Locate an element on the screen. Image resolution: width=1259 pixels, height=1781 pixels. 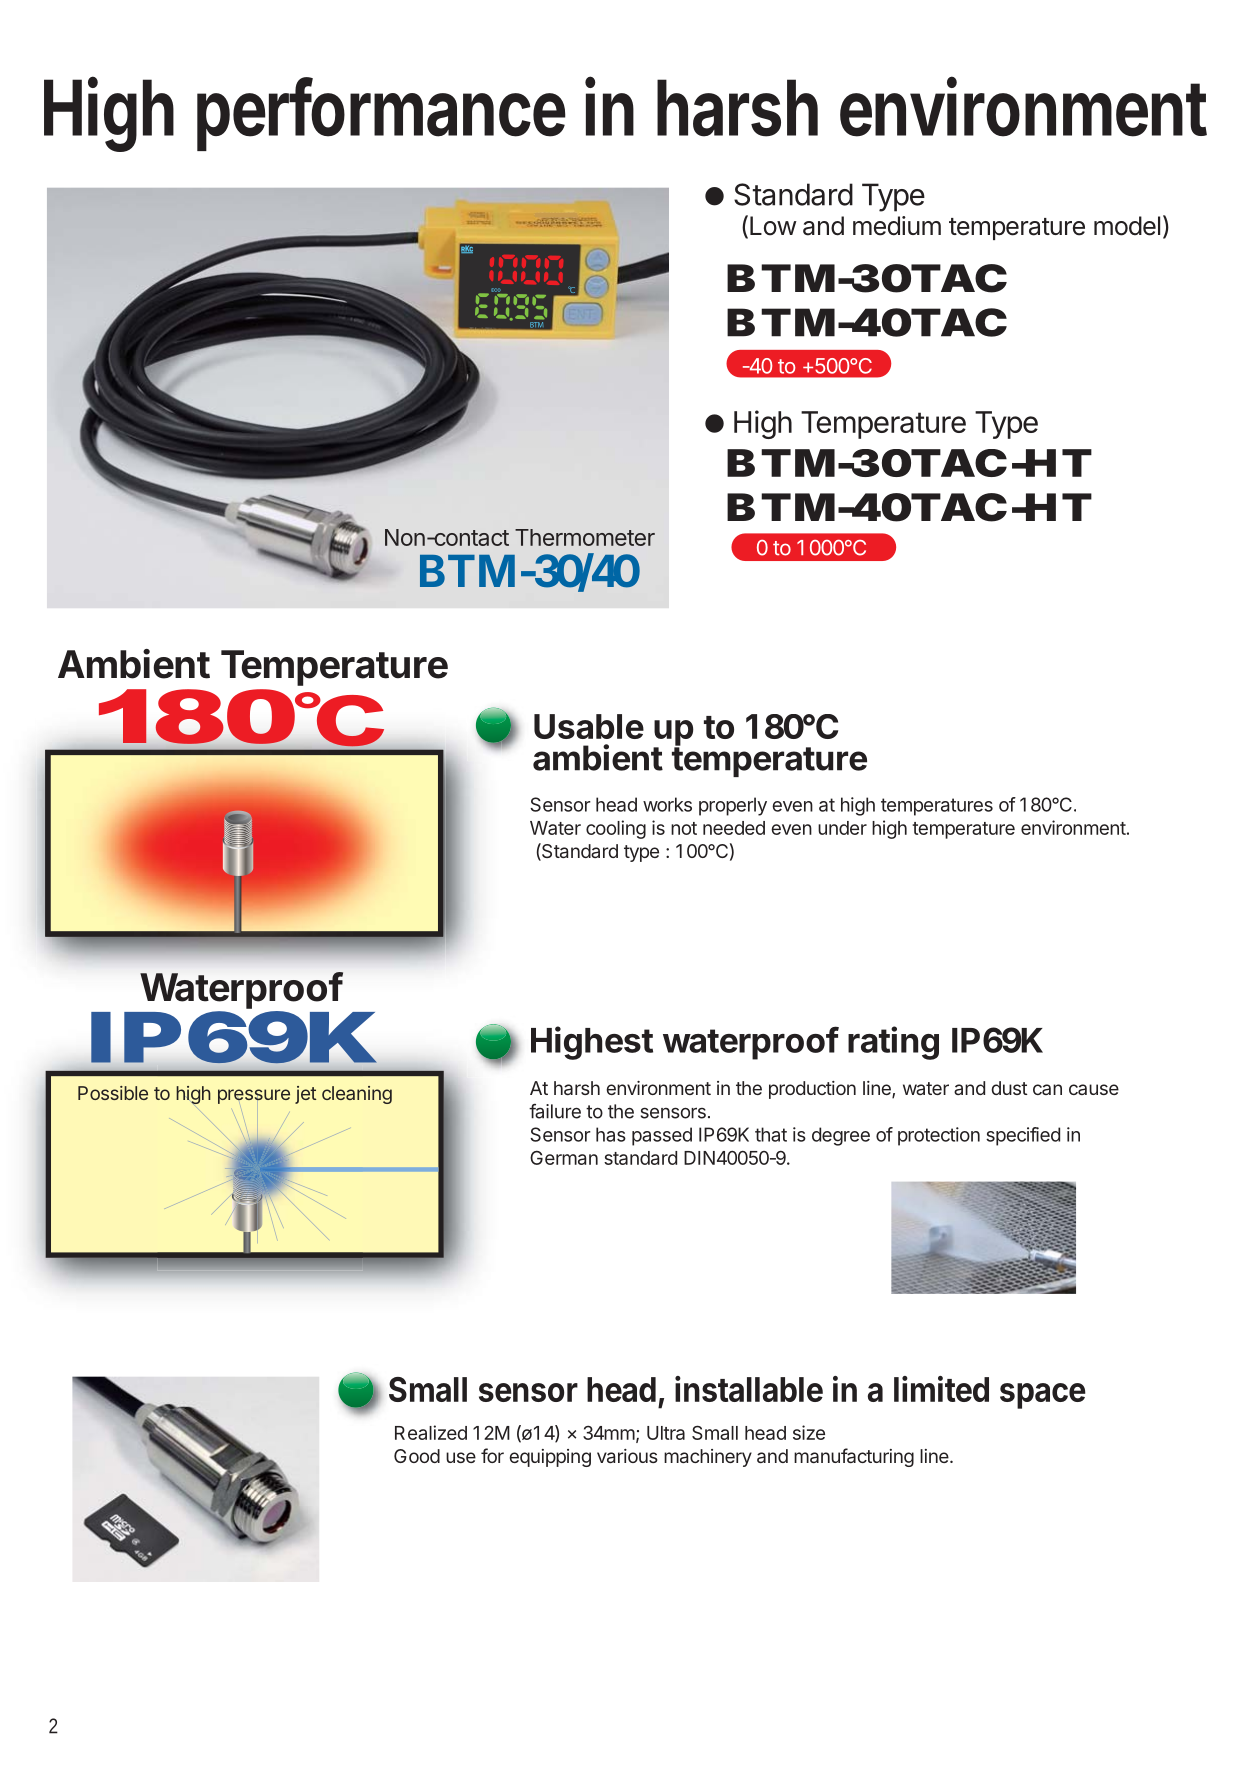
medium is located at coordinates (897, 226).
